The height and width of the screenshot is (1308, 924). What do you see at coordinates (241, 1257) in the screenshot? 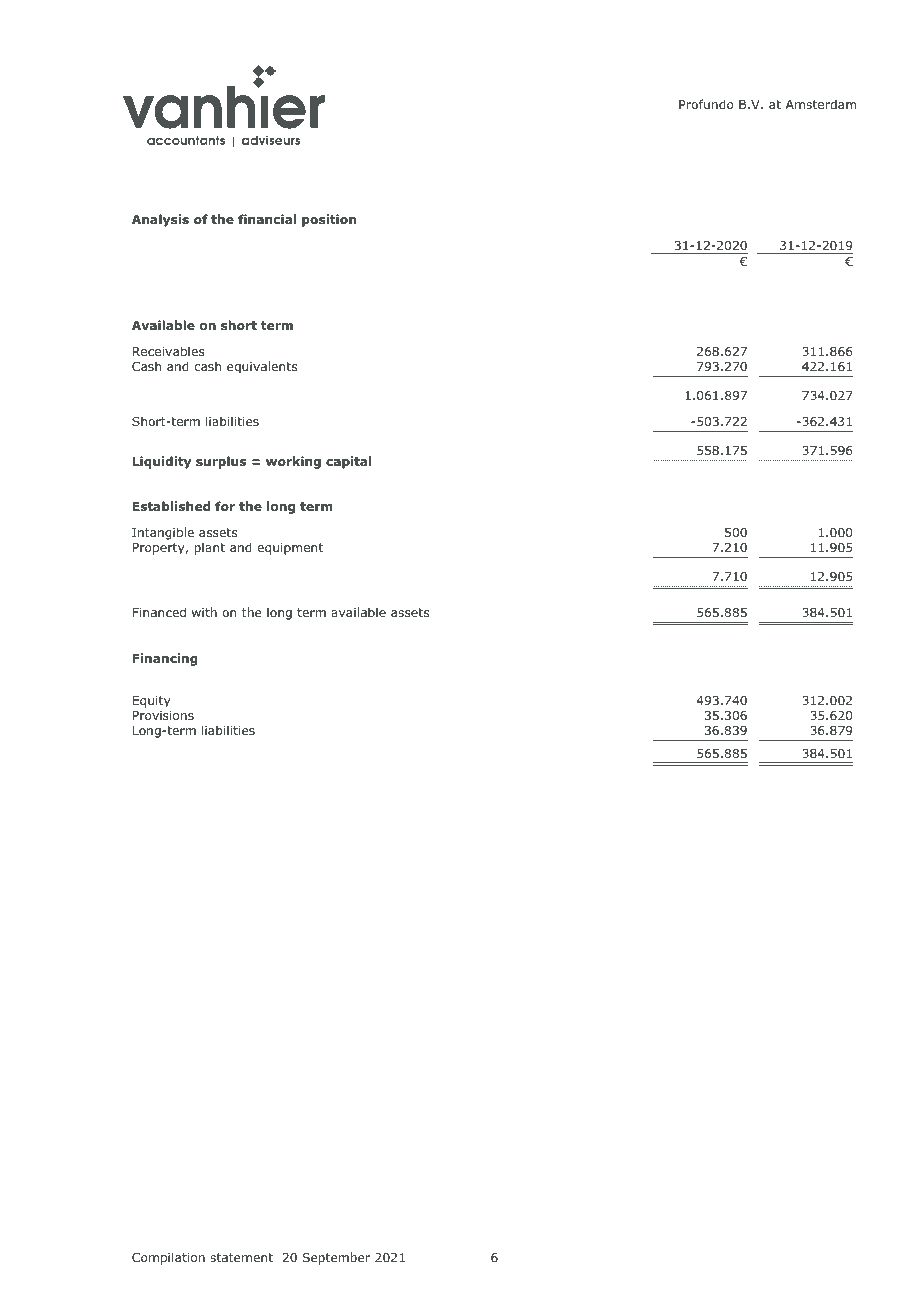
I see `statement` at bounding box center [241, 1257].
